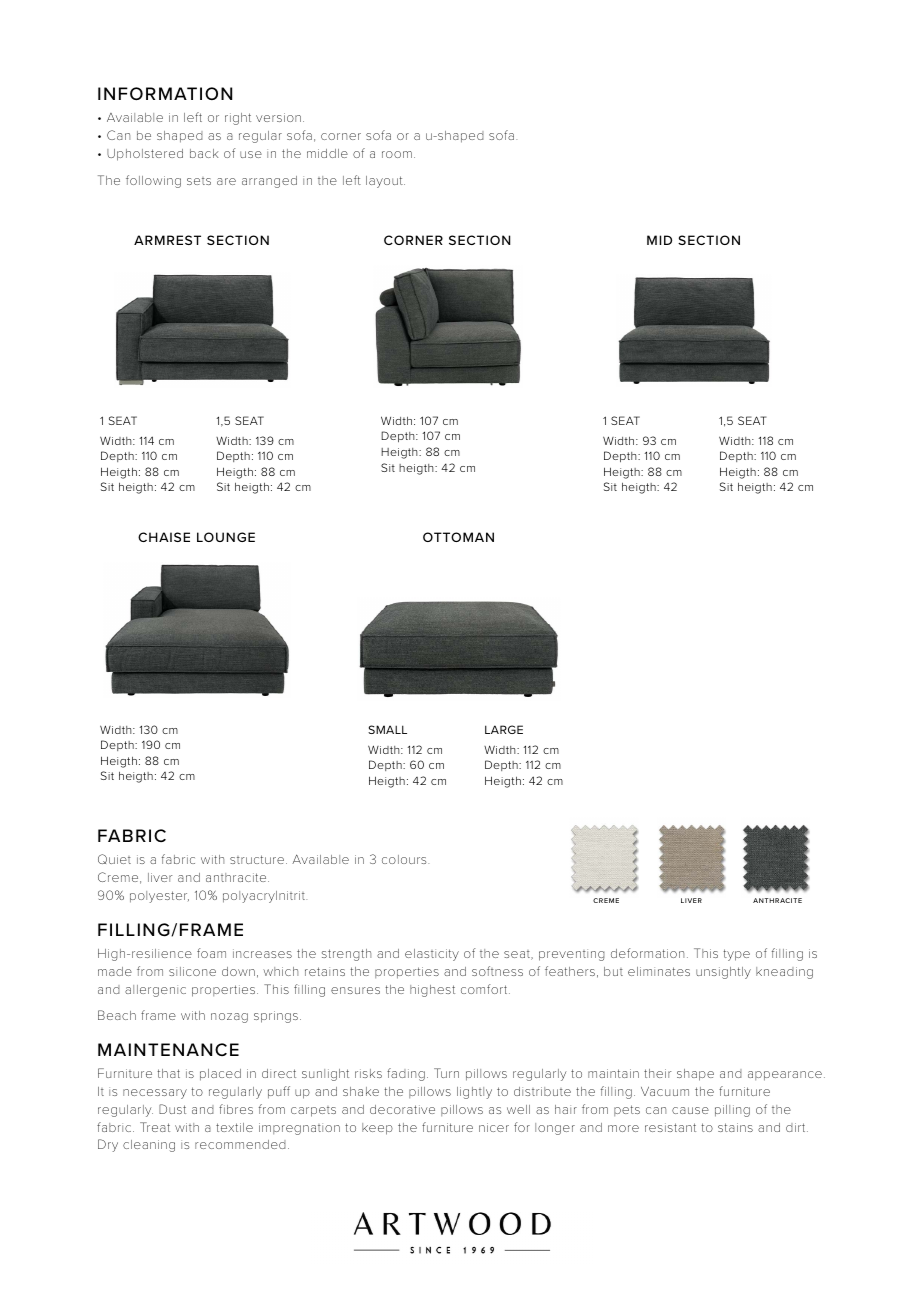  I want to click on OTTOMAN, so click(458, 537).
